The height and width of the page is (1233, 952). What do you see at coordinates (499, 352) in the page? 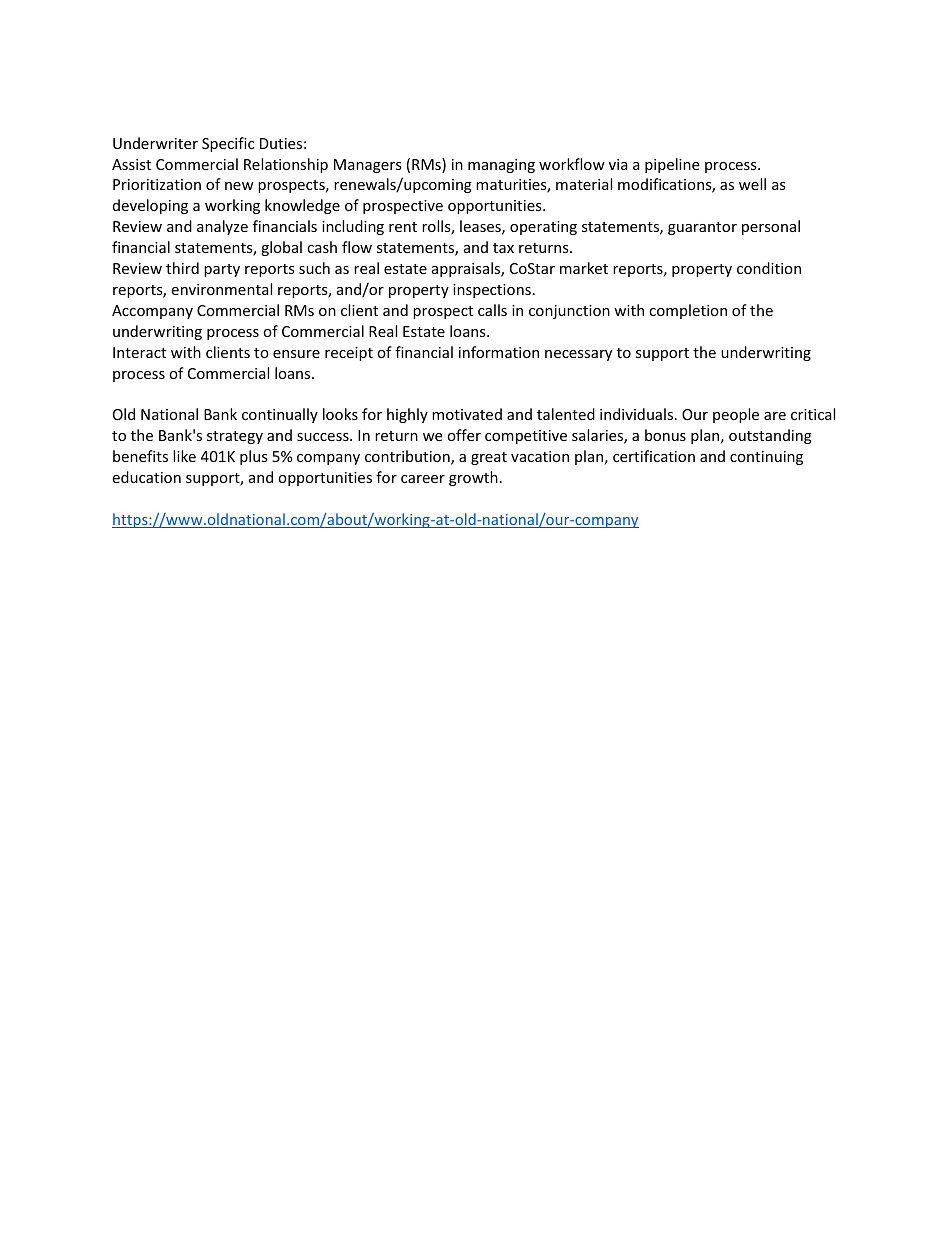
I see `information` at bounding box center [499, 352].
